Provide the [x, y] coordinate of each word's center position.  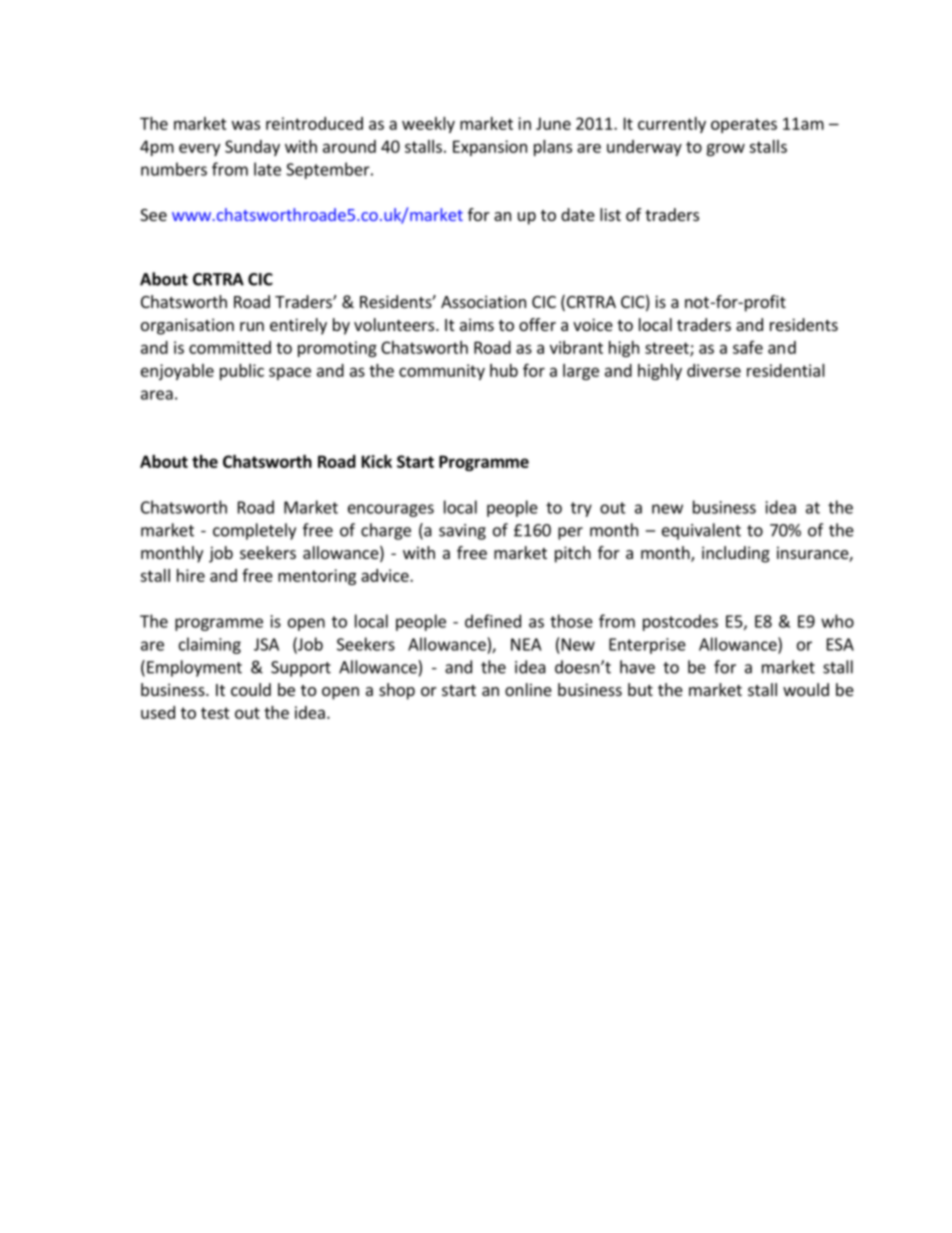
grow [725, 149]
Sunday [252, 148]
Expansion [490, 148]
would [806, 689]
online [528, 689]
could [251, 689]
